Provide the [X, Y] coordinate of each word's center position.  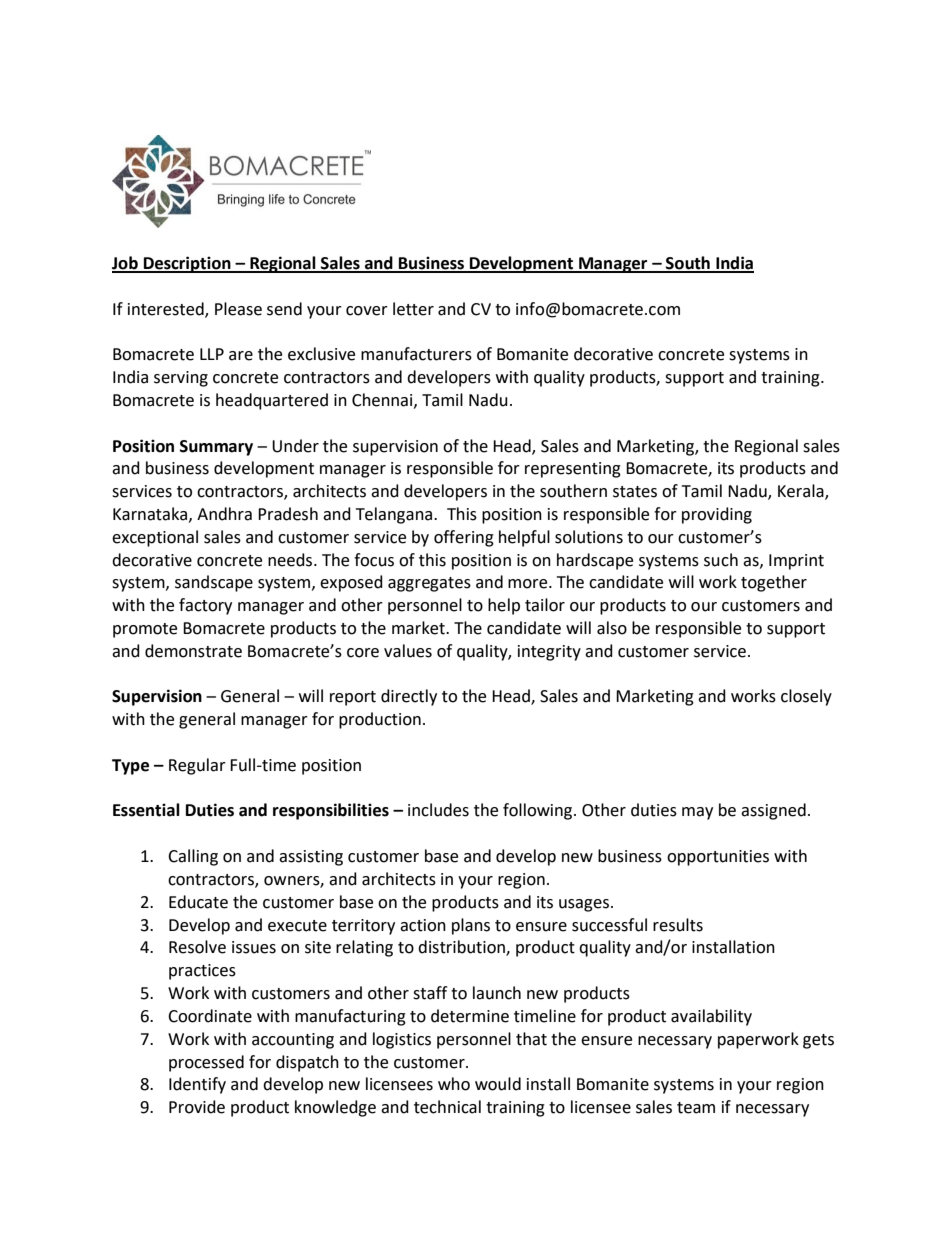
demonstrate [193, 651]
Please [238, 309]
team [696, 1108]
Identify [197, 1085]
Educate [198, 902]
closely [806, 697]
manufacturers [416, 354]
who [454, 1084]
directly [409, 697]
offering [464, 538]
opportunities [718, 858]
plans [471, 926]
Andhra [224, 514]
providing [717, 515]
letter [413, 309]
